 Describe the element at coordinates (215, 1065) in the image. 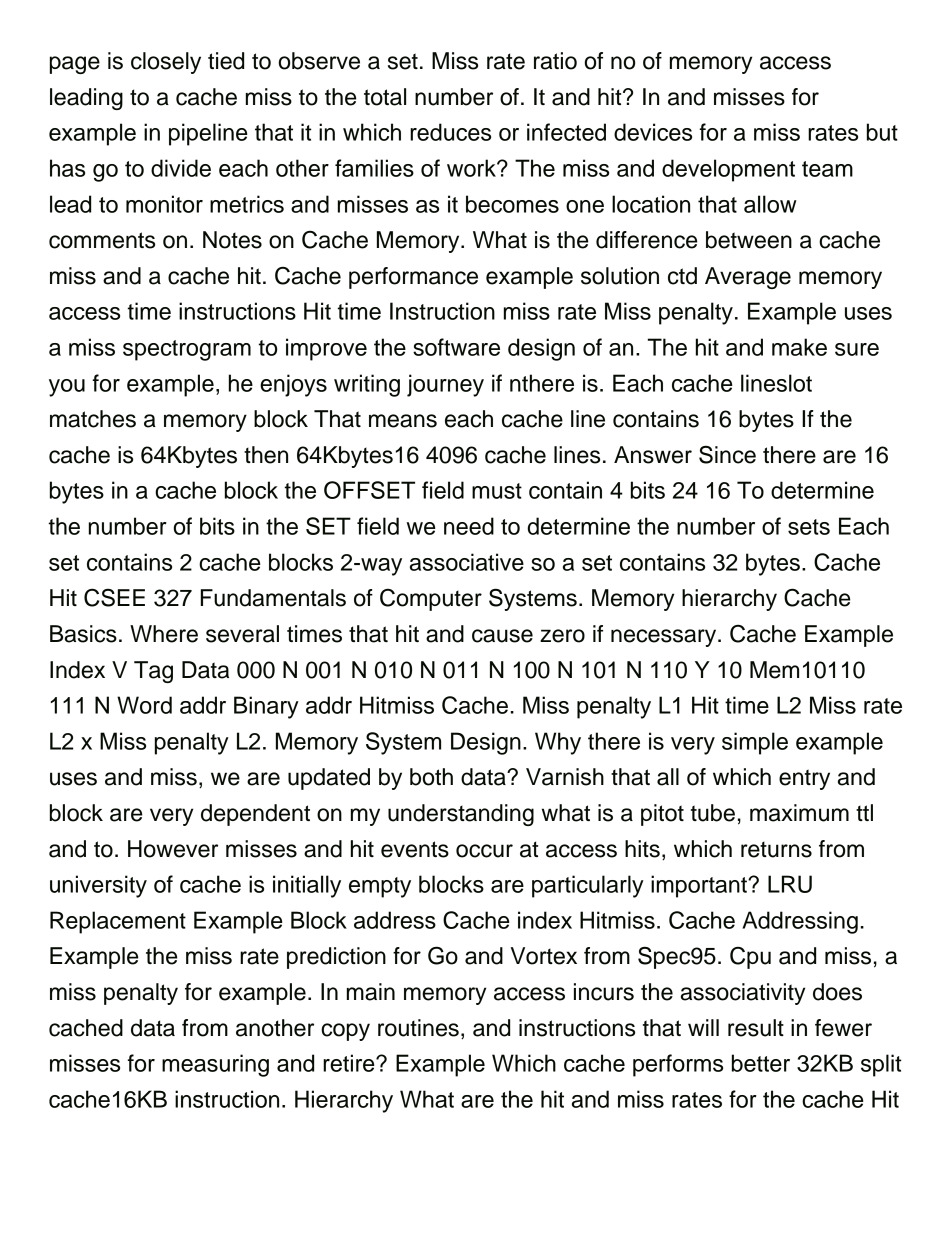

I see `measuring` at that location.
